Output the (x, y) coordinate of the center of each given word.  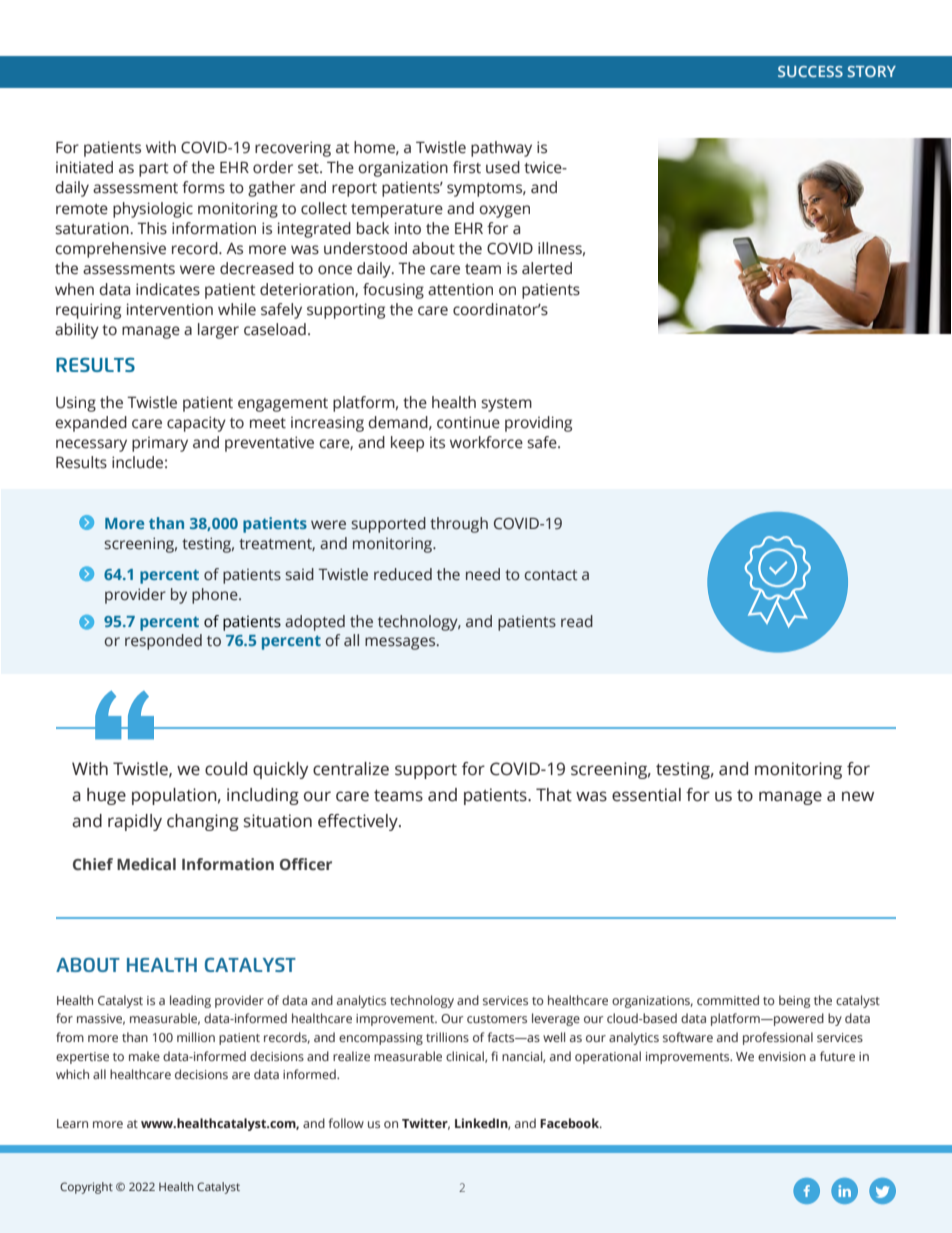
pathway (501, 149)
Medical (146, 864)
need (483, 574)
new (858, 796)
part (154, 170)
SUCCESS (810, 71)
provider (135, 596)
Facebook (571, 1123)
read (577, 621)
